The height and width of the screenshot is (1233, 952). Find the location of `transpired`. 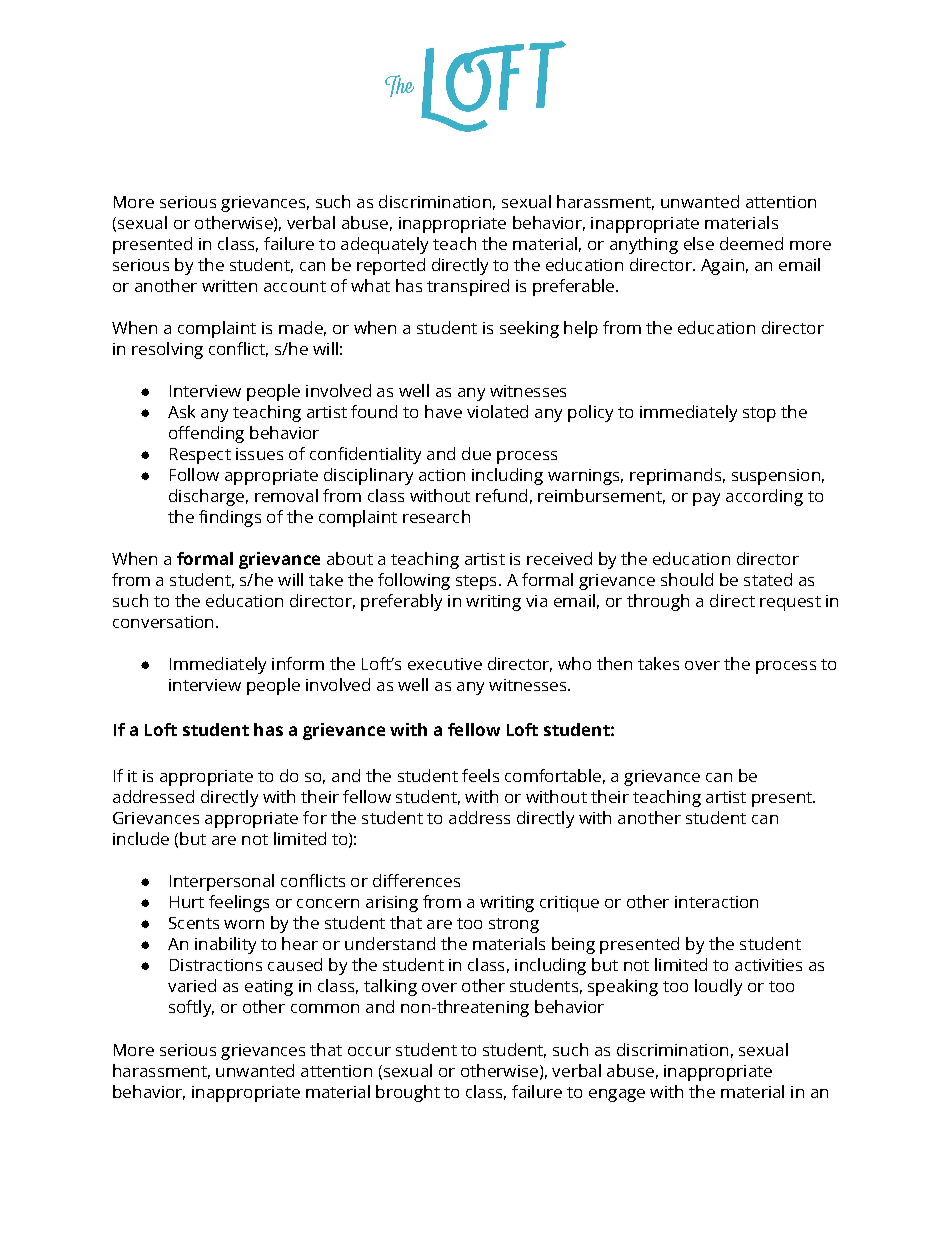

transpired is located at coordinates (468, 287).
